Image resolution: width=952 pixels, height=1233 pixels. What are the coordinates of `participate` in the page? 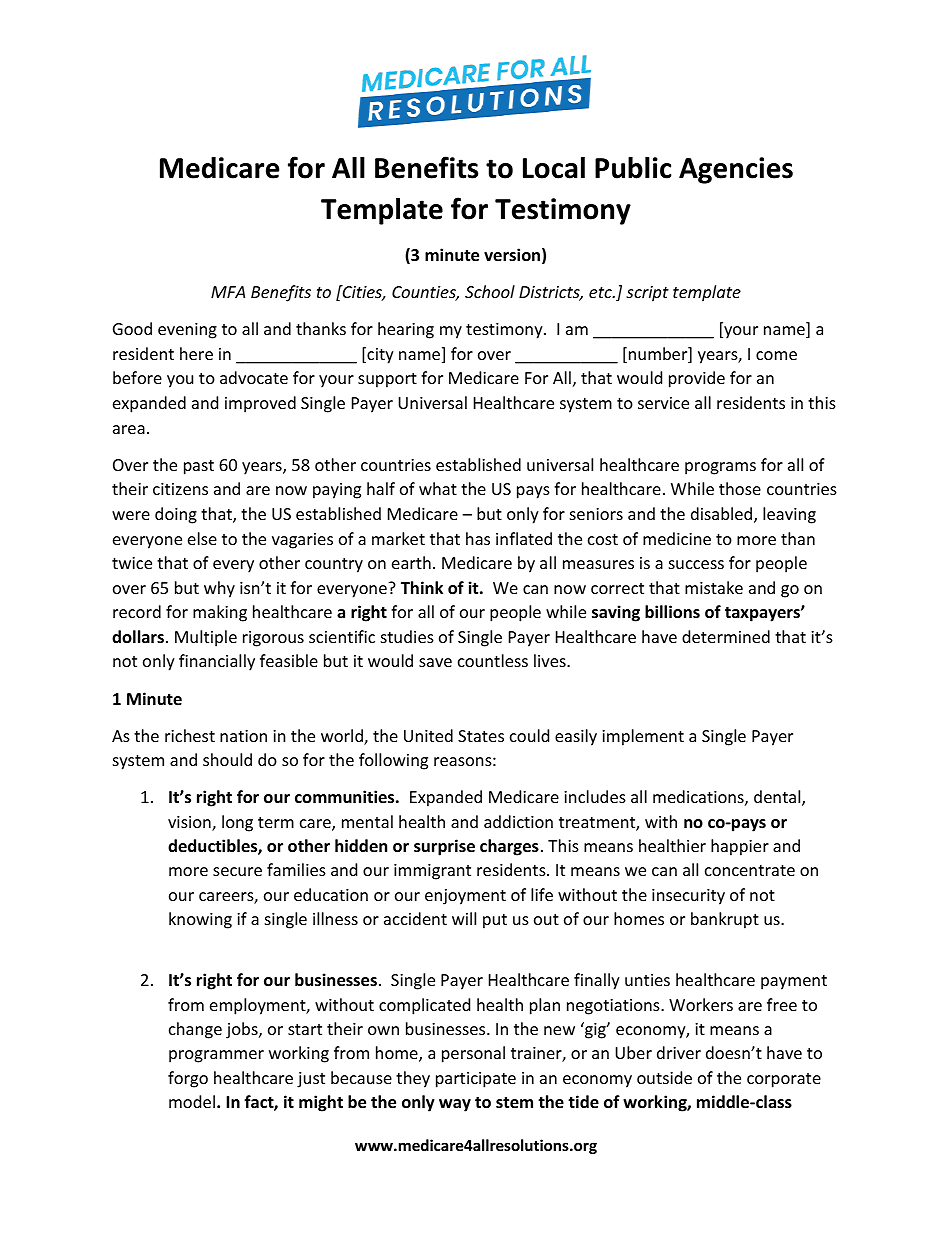 It's located at (476, 1080).
